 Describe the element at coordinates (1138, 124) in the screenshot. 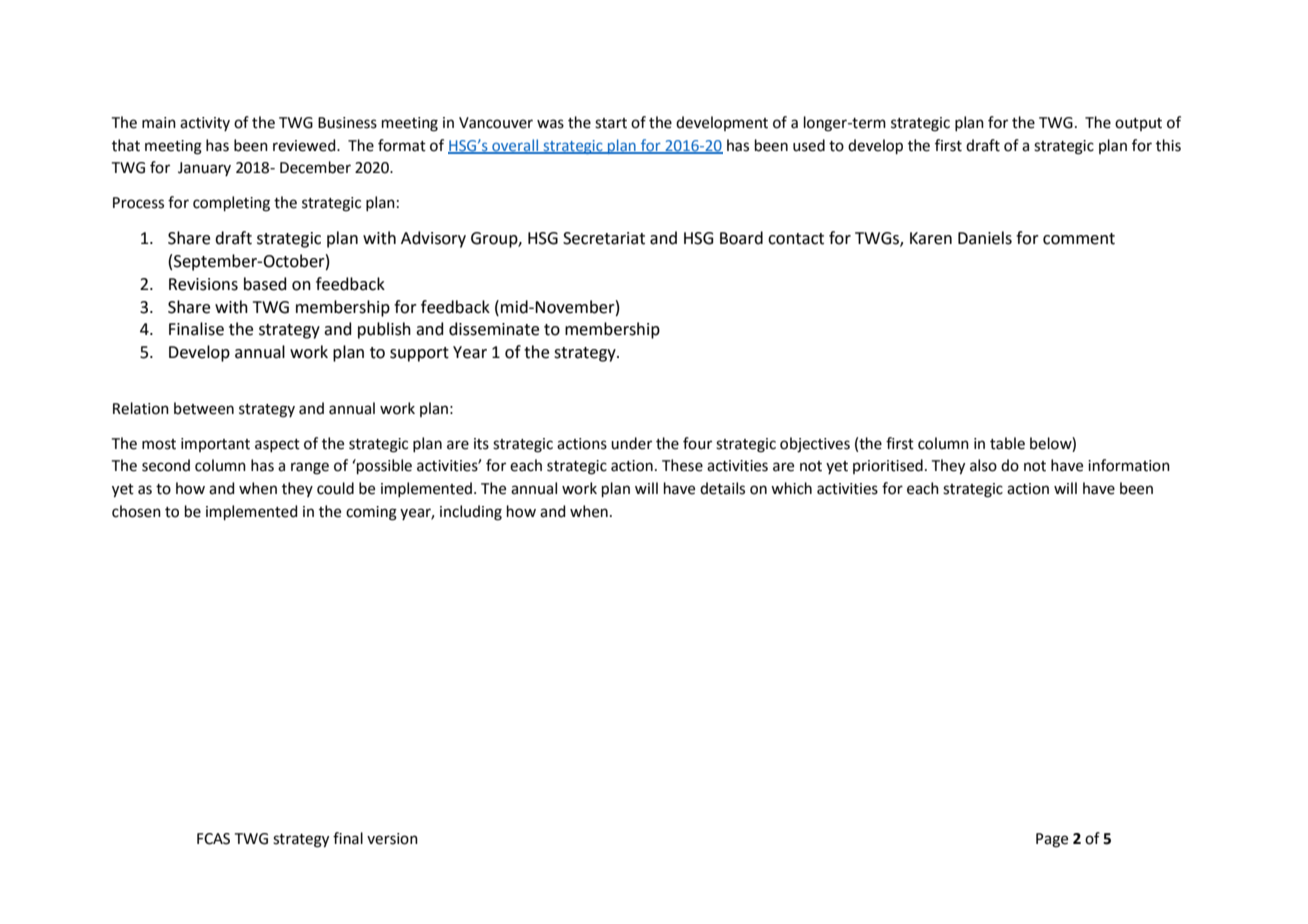

I see `output` at that location.
